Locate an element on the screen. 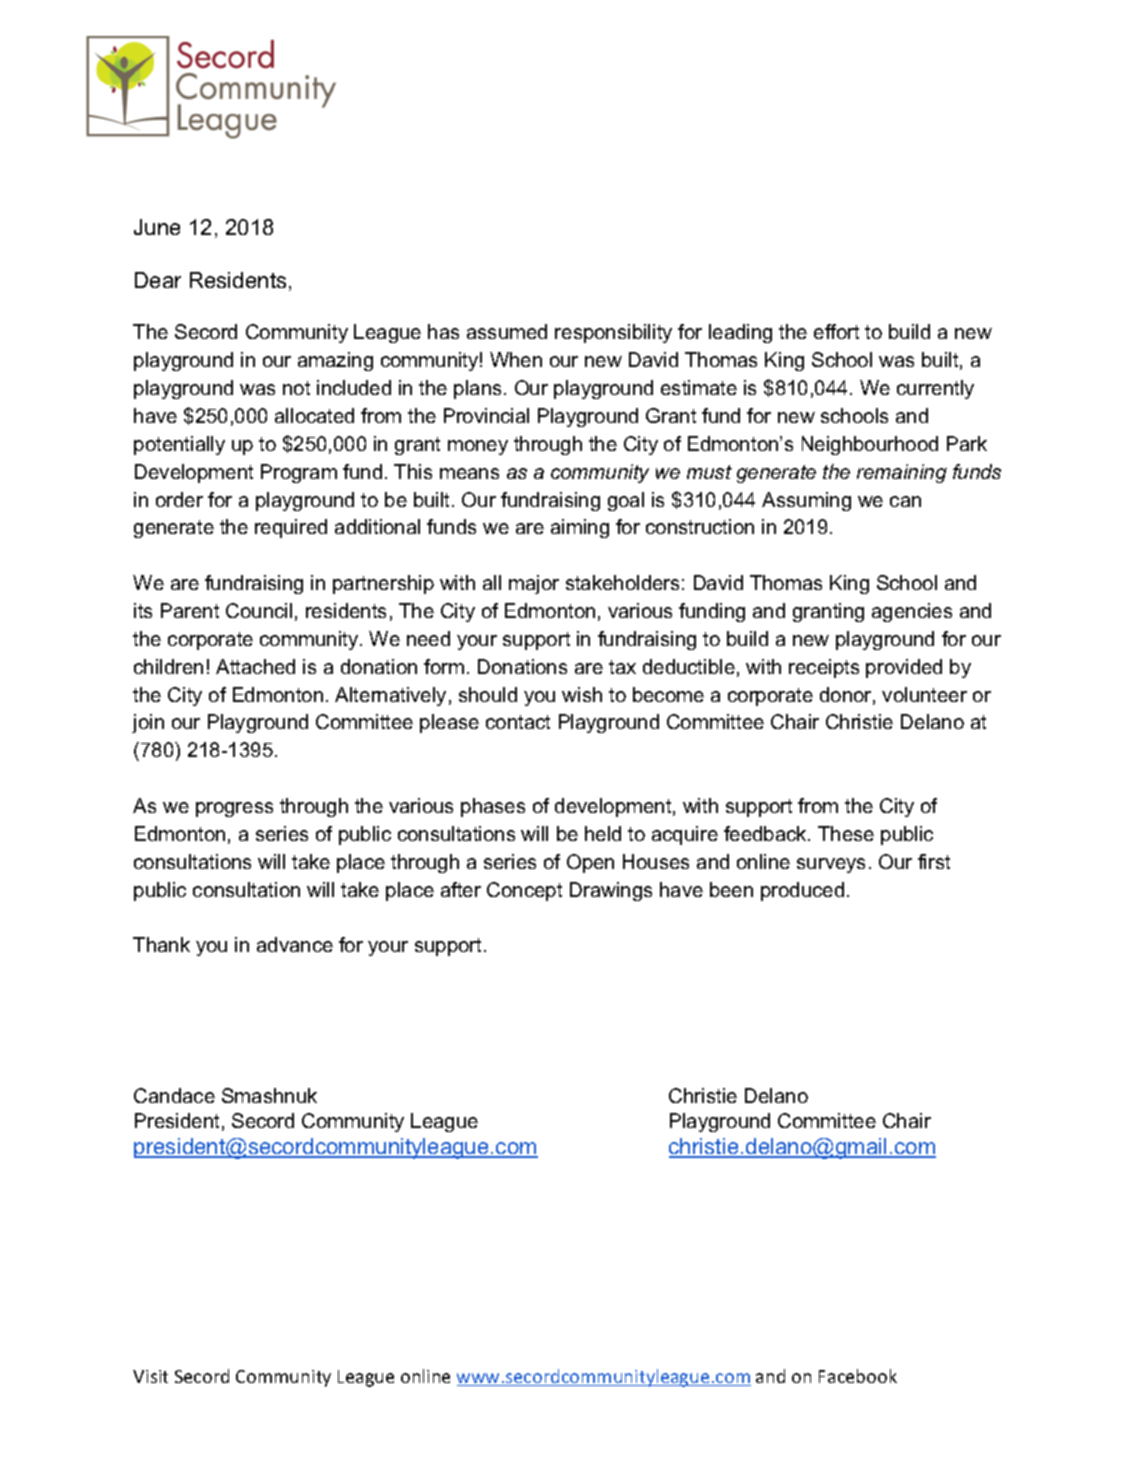 The height and width of the screenshot is (1471, 1137). Visit is located at coordinates (150, 1376).
